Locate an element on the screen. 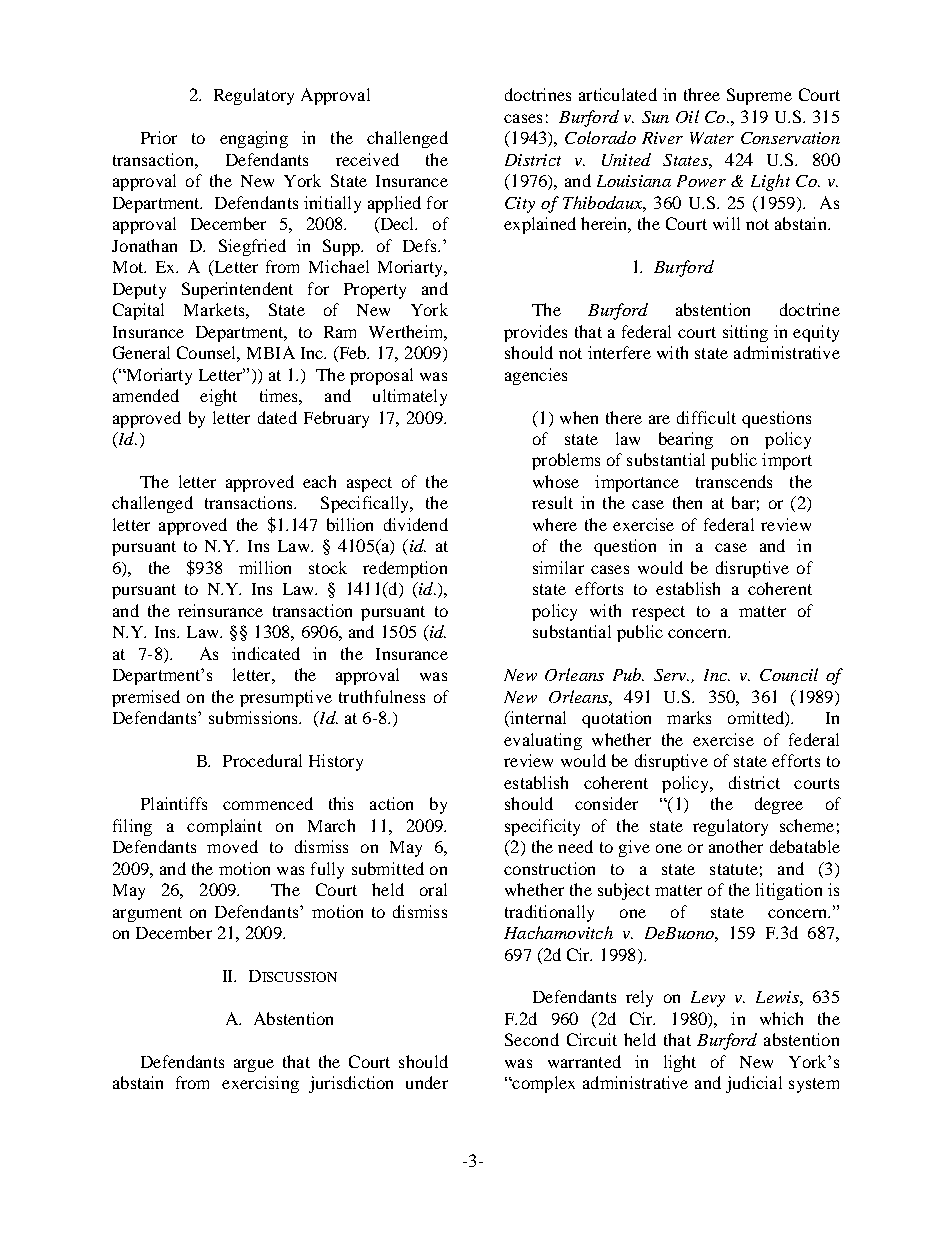 The width and height of the screenshot is (952, 1233). difficult is located at coordinates (706, 417).
